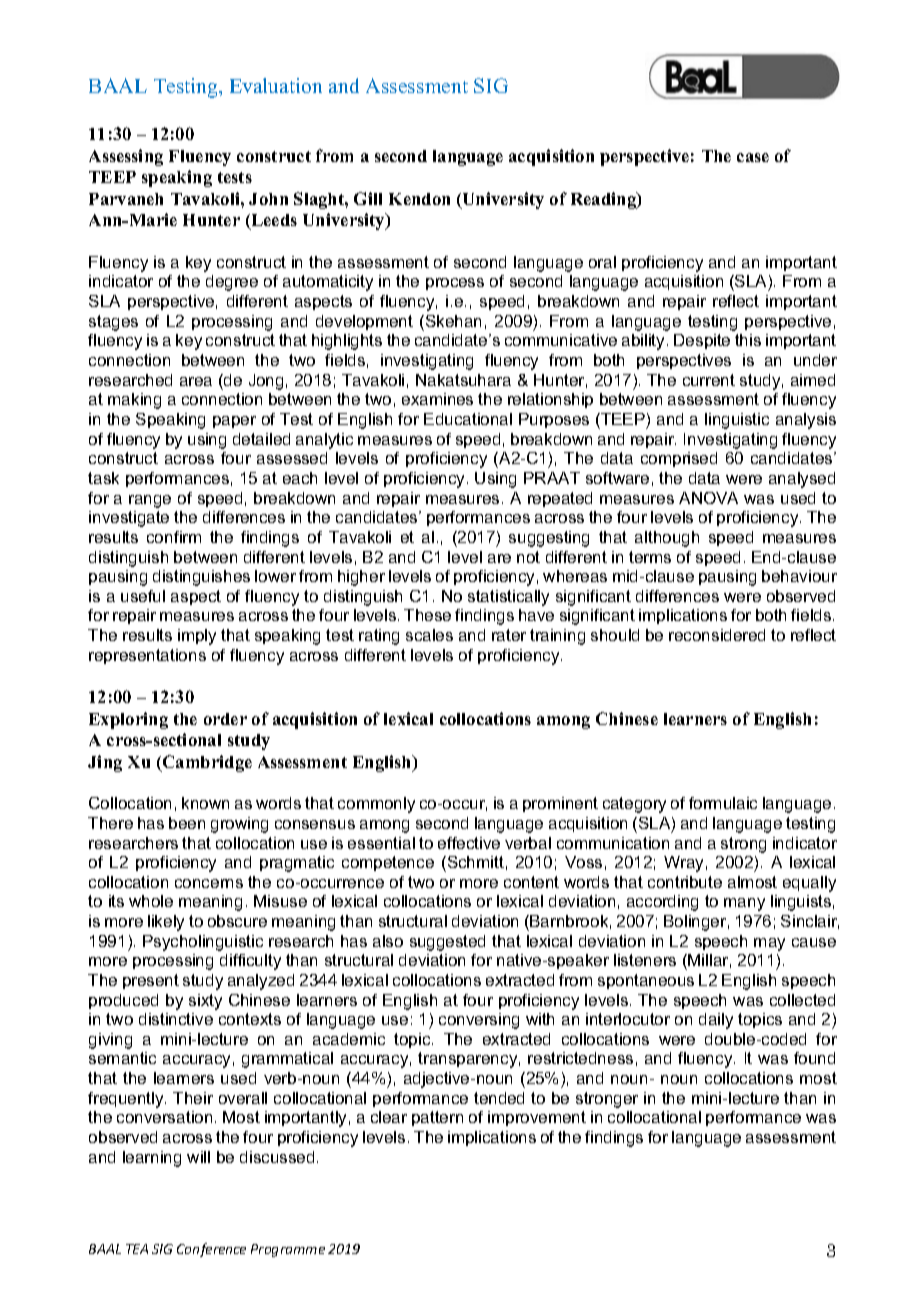 The image size is (924, 1308). Describe the element at coordinates (437, 399) in the screenshot. I see `examines` at that location.
